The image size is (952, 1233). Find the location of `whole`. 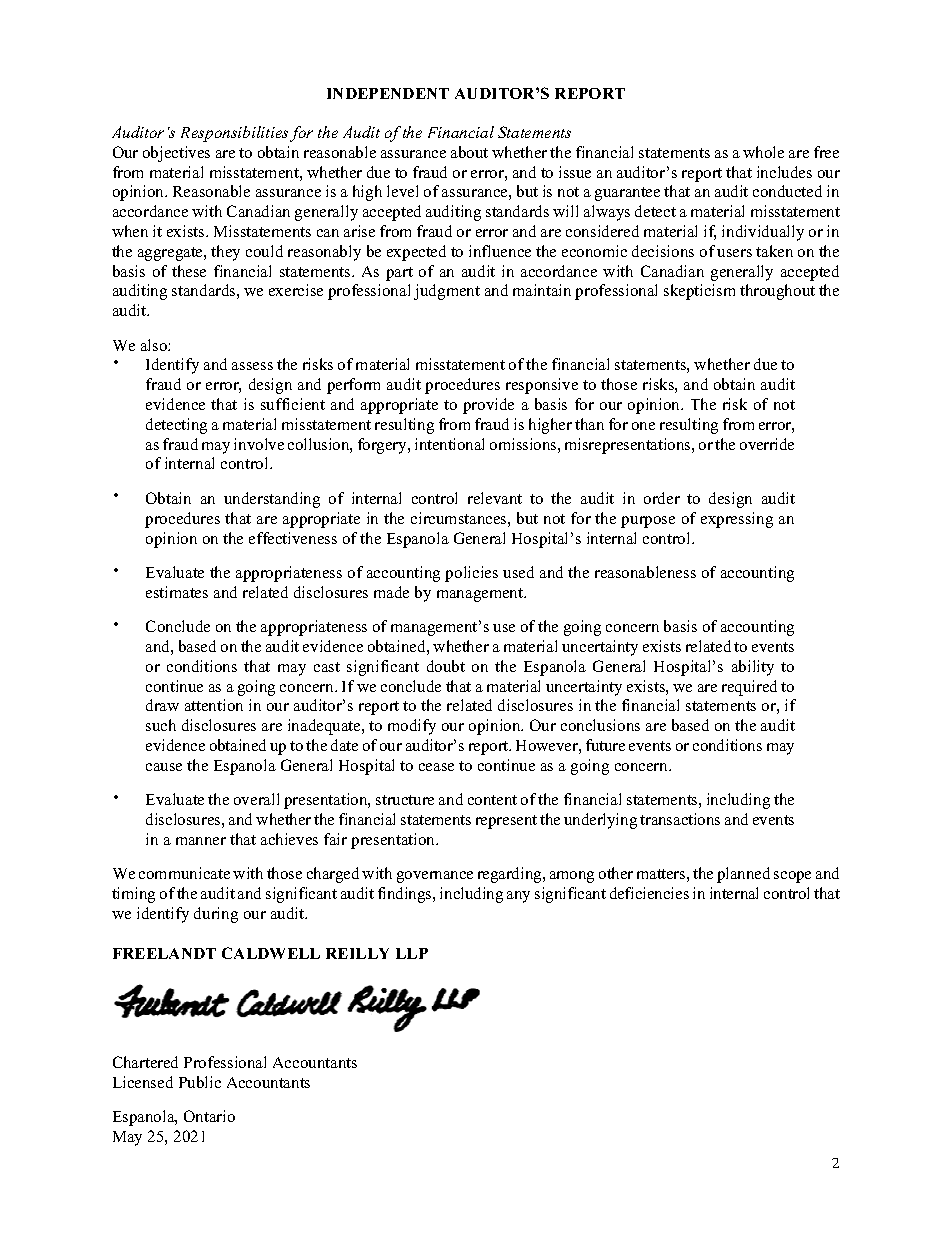

whole is located at coordinates (763, 152).
